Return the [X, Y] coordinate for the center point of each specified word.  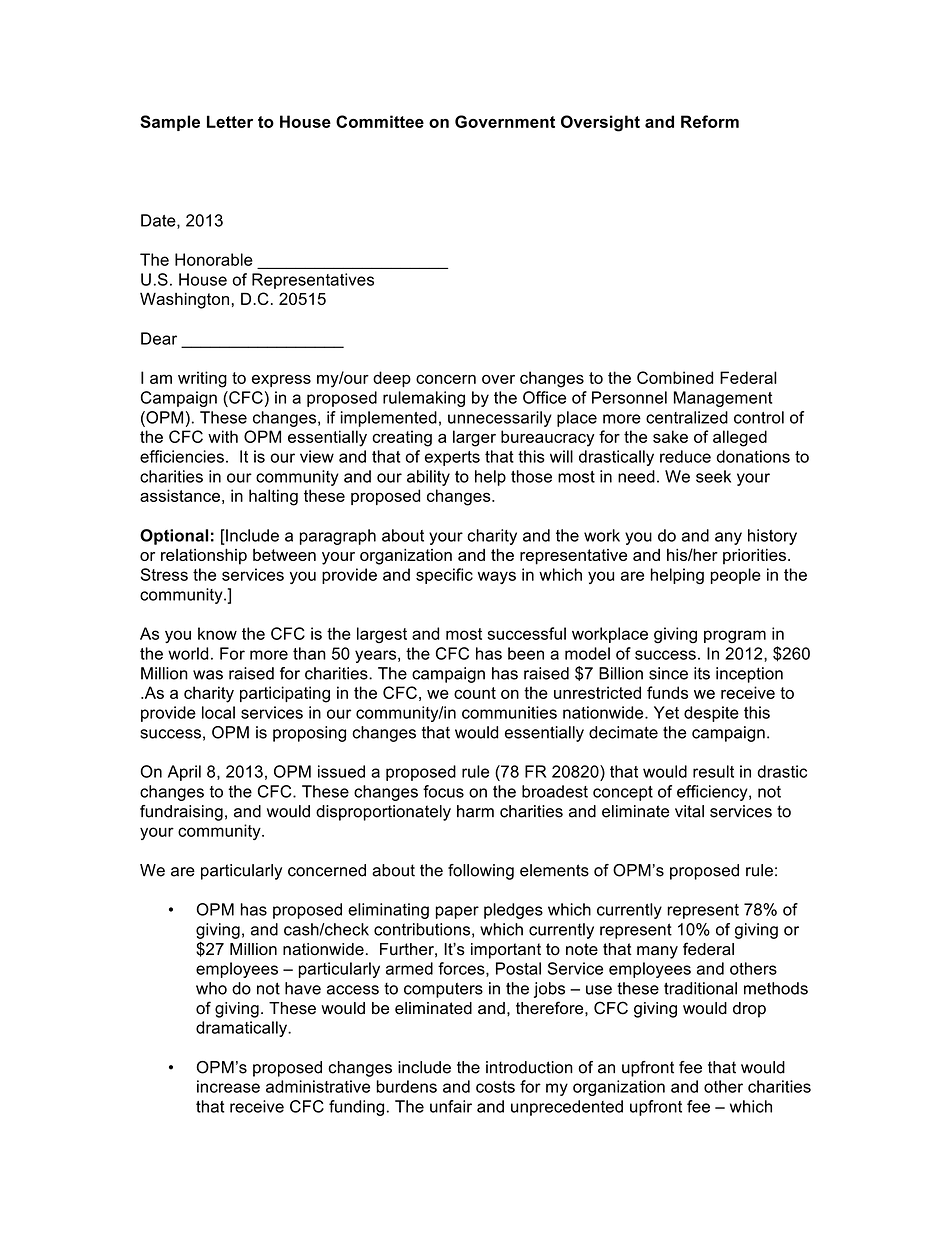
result [713, 771]
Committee [380, 121]
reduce [685, 456]
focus [443, 791]
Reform [710, 121]
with [223, 436]
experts [452, 458]
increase [228, 1086]
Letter [230, 121]
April [184, 773]
